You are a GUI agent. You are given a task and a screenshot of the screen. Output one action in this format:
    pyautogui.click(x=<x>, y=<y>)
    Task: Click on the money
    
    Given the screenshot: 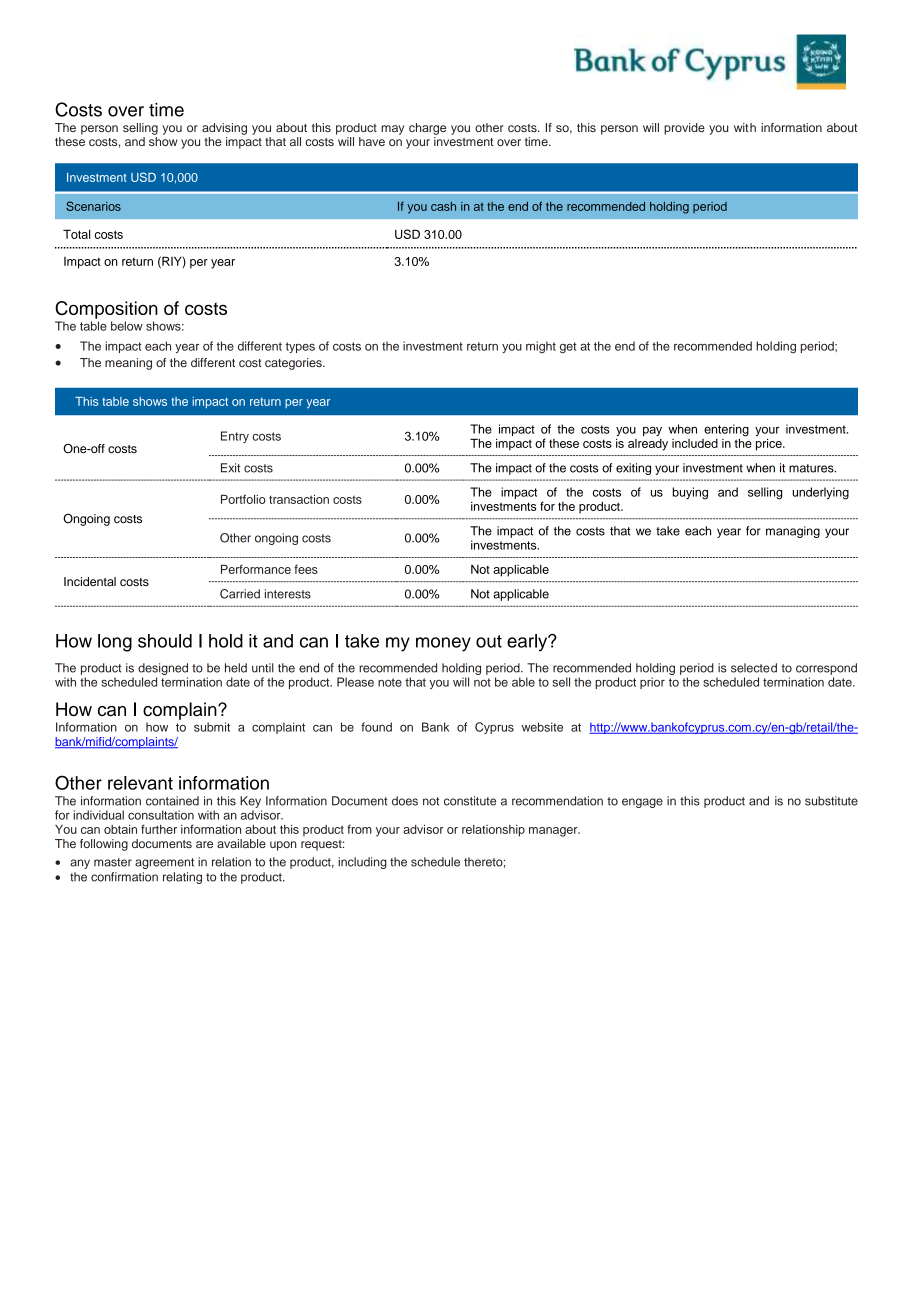 What is the action you would take?
    pyautogui.click(x=443, y=644)
